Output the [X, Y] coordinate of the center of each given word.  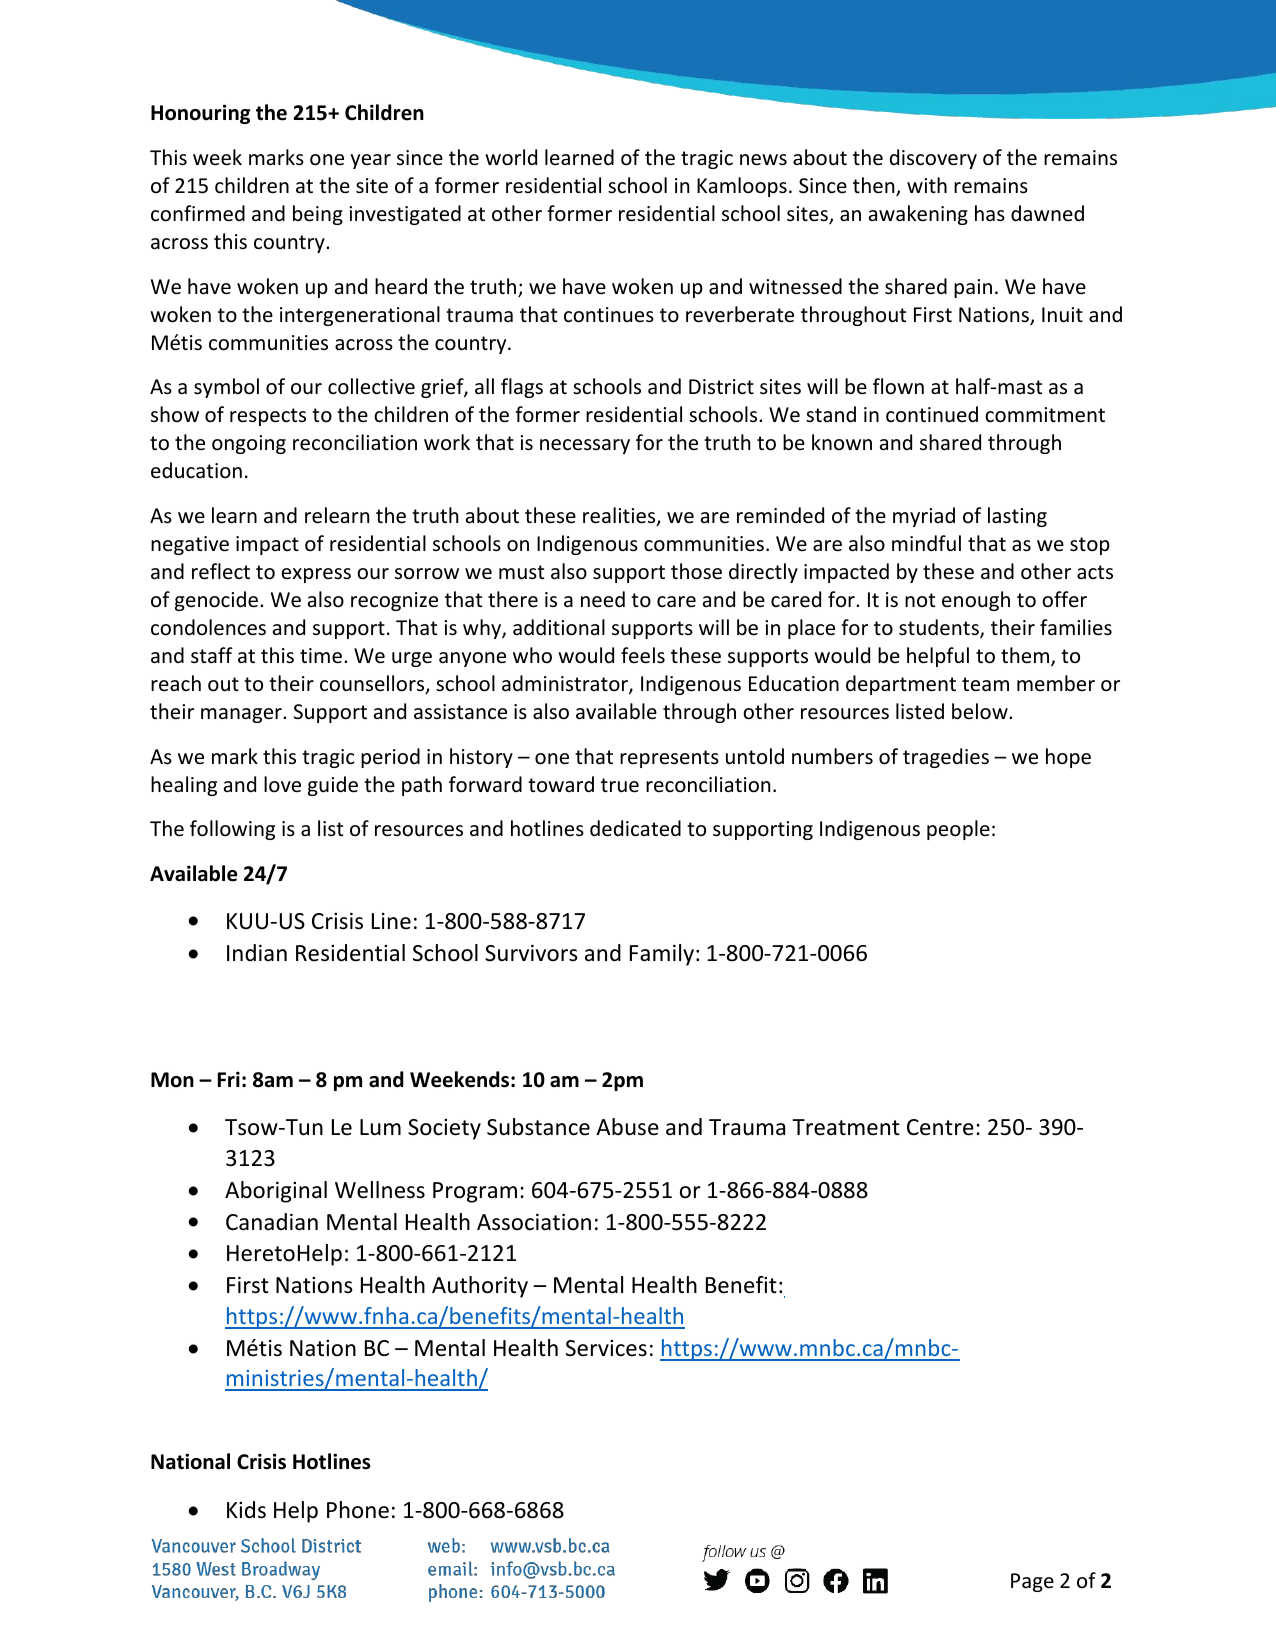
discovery [933, 159]
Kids [246, 1510]
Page [1032, 1582]
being [318, 215]
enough [976, 601]
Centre [940, 1127]
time [321, 656]
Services [606, 1348]
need [603, 599]
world [511, 157]
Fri [229, 1079]
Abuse [627, 1127]
